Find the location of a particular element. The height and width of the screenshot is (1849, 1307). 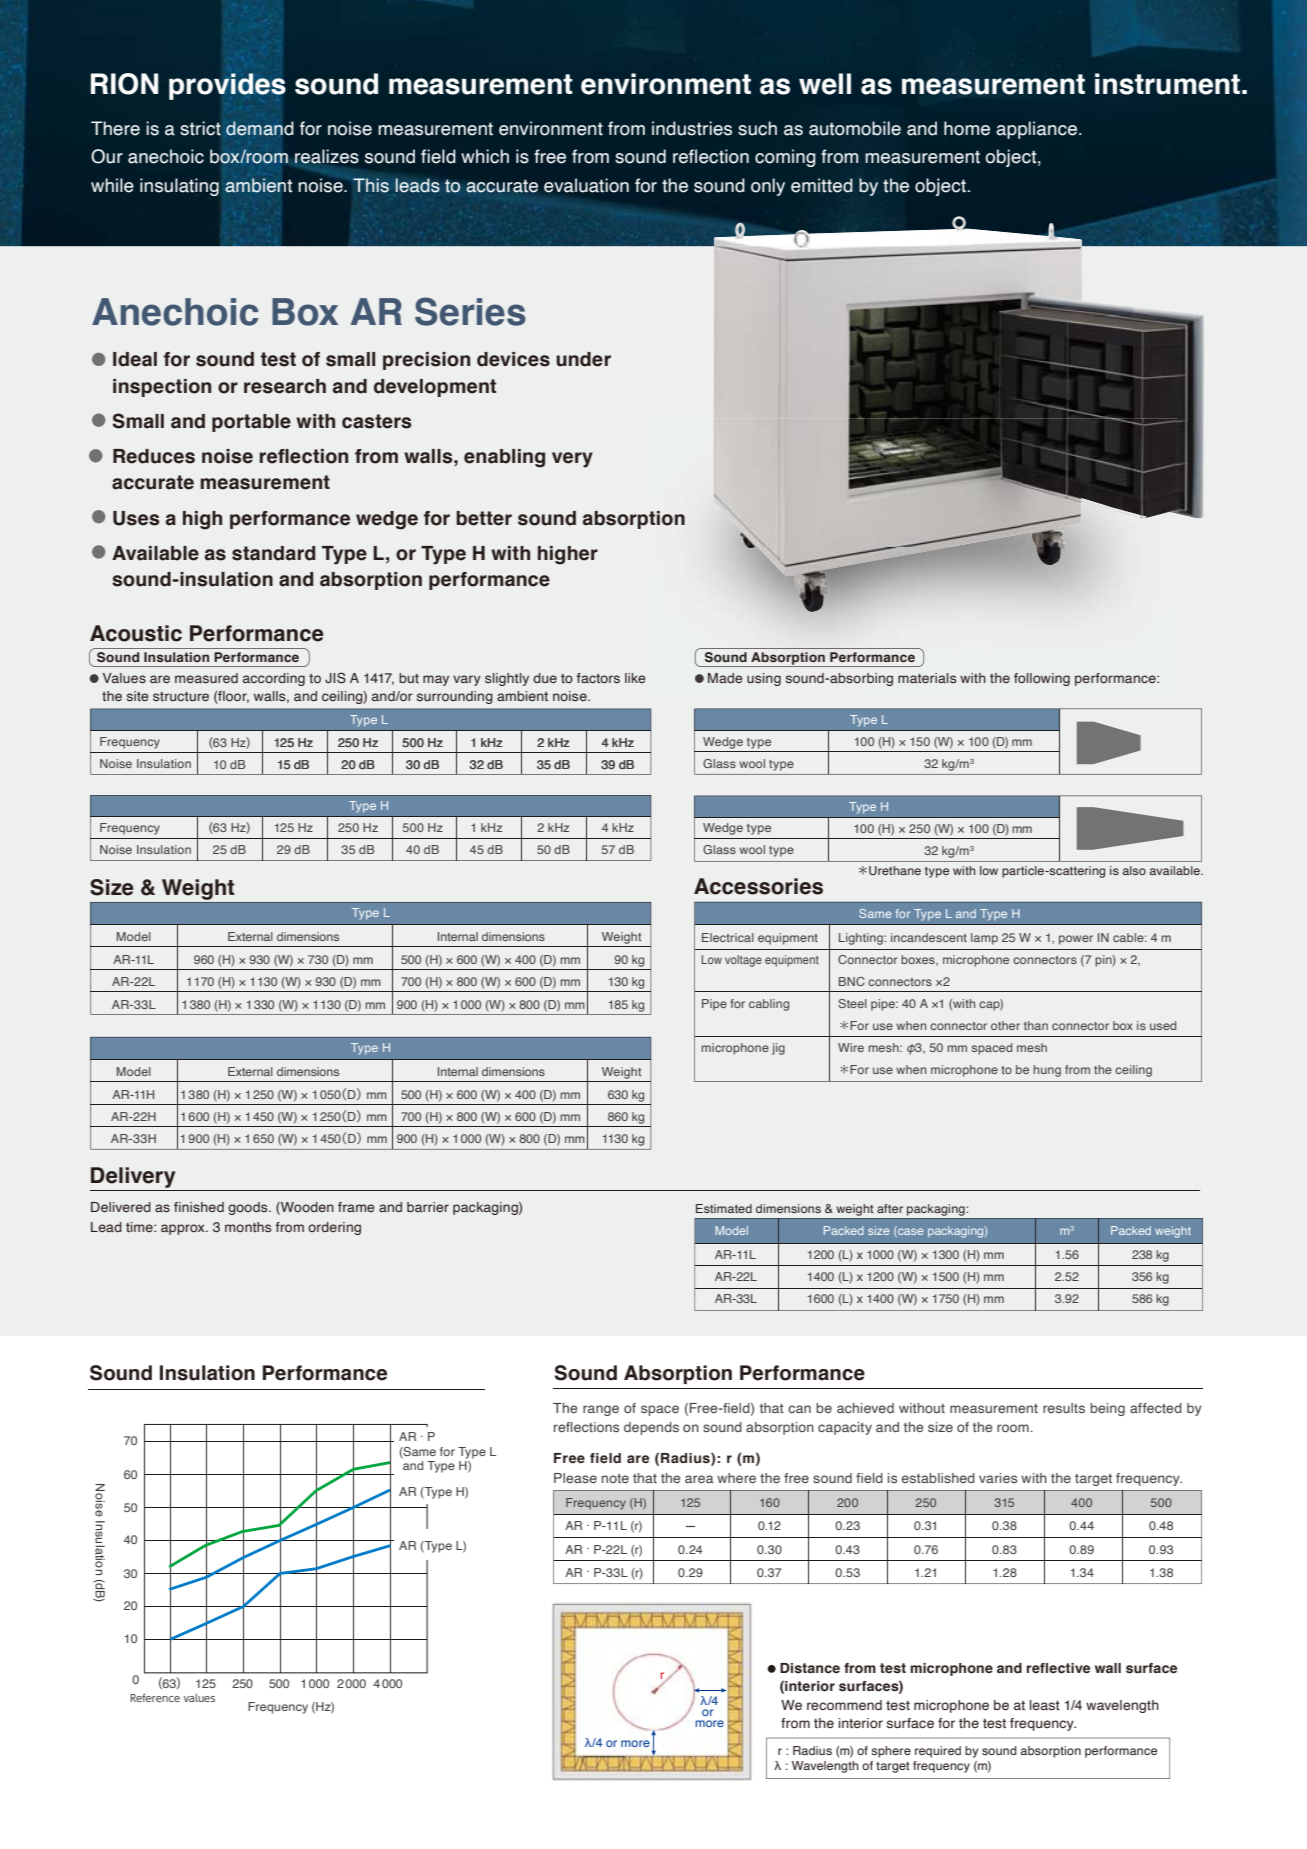

results is located at coordinates (1064, 1408).
